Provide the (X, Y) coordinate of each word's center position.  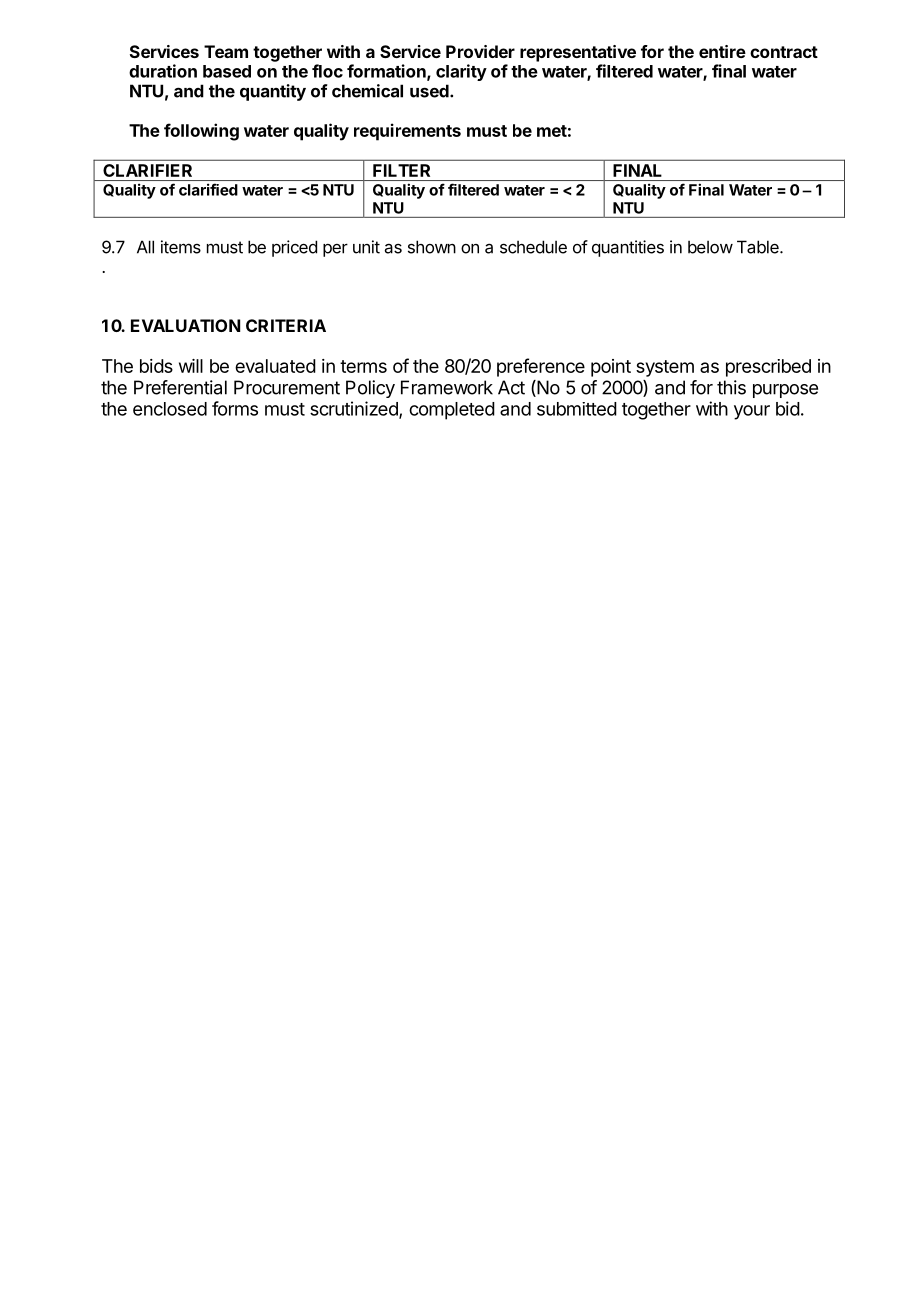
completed (452, 411)
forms (235, 408)
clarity (461, 72)
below (710, 247)
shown (432, 247)
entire (722, 51)
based (227, 71)
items (181, 247)
